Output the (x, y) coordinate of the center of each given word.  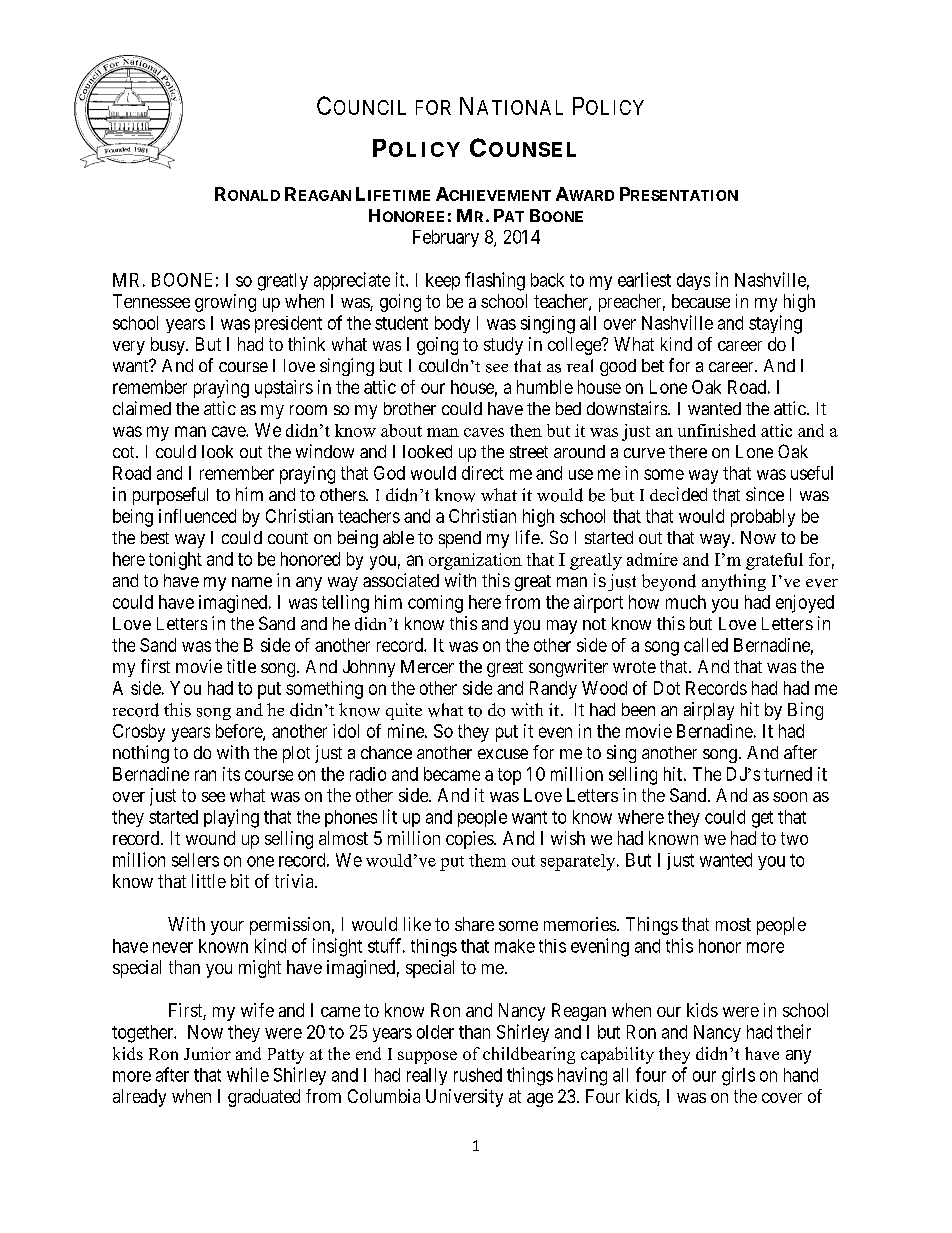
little (209, 881)
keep (443, 281)
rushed (478, 1075)
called (706, 645)
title (241, 666)
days (693, 281)
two (794, 838)
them (487, 860)
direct (483, 473)
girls (738, 1076)
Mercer (427, 666)
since (765, 494)
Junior (207, 1053)
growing (225, 303)
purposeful (170, 496)
